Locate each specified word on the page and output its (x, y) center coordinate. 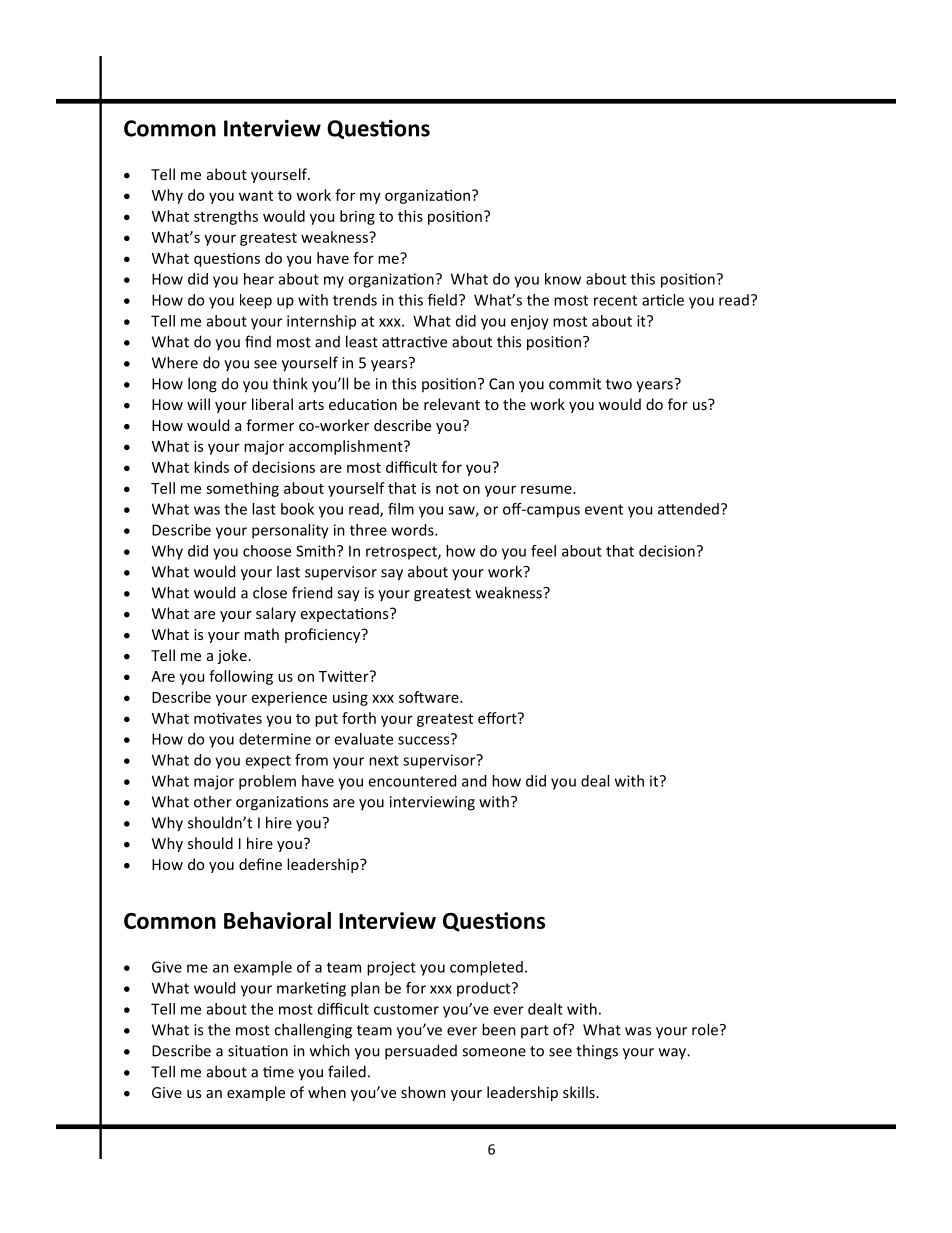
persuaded (421, 1052)
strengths (226, 217)
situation (258, 1051)
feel (543, 551)
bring (357, 217)
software (430, 697)
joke (232, 656)
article (663, 300)
